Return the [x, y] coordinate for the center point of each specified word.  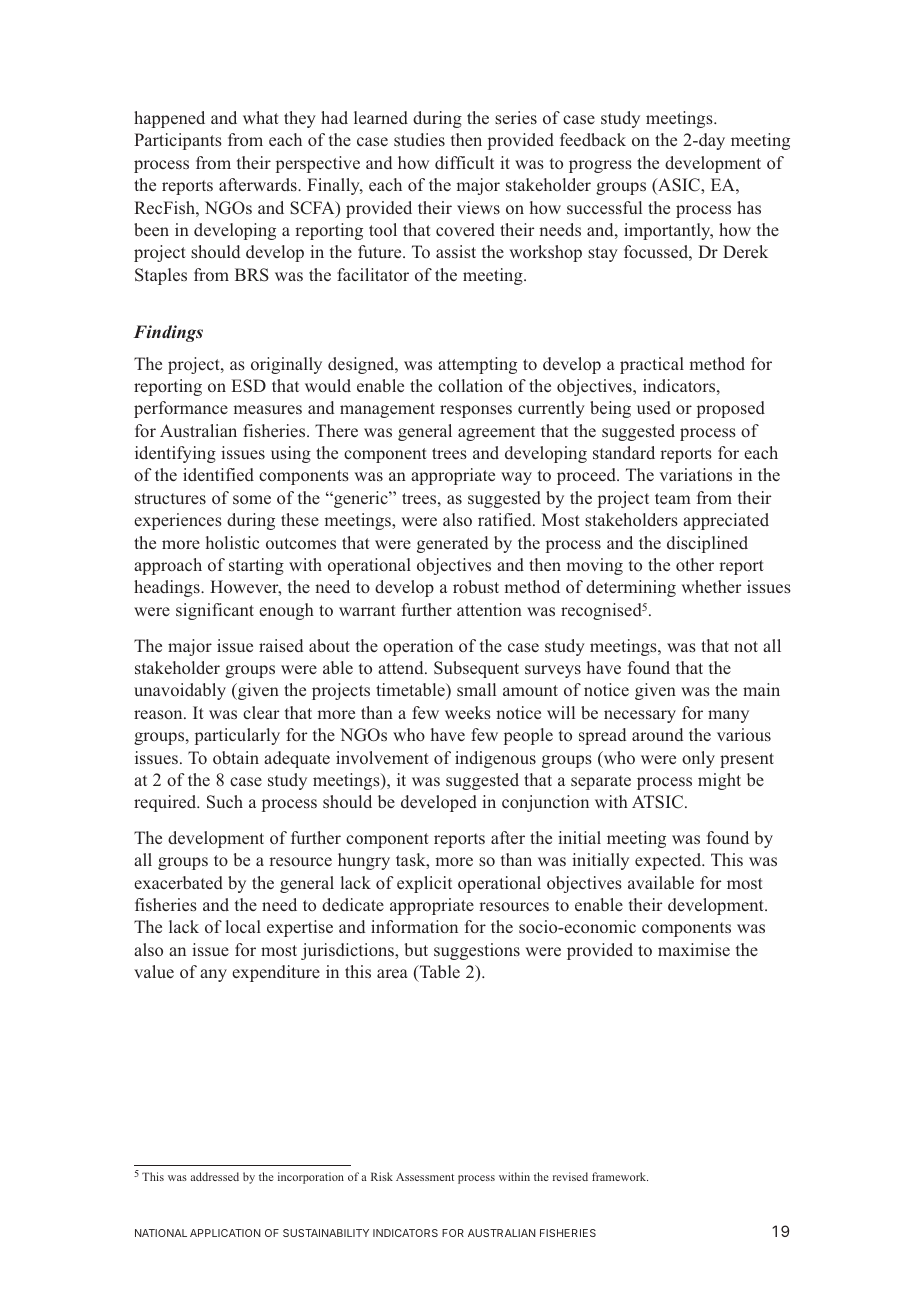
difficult [464, 162]
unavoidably [180, 691]
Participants [178, 141]
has [749, 207]
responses [476, 411]
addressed [214, 1176]
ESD [249, 386]
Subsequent [476, 669]
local [243, 927]
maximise [694, 950]
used [654, 407]
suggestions [477, 951]
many [728, 716]
